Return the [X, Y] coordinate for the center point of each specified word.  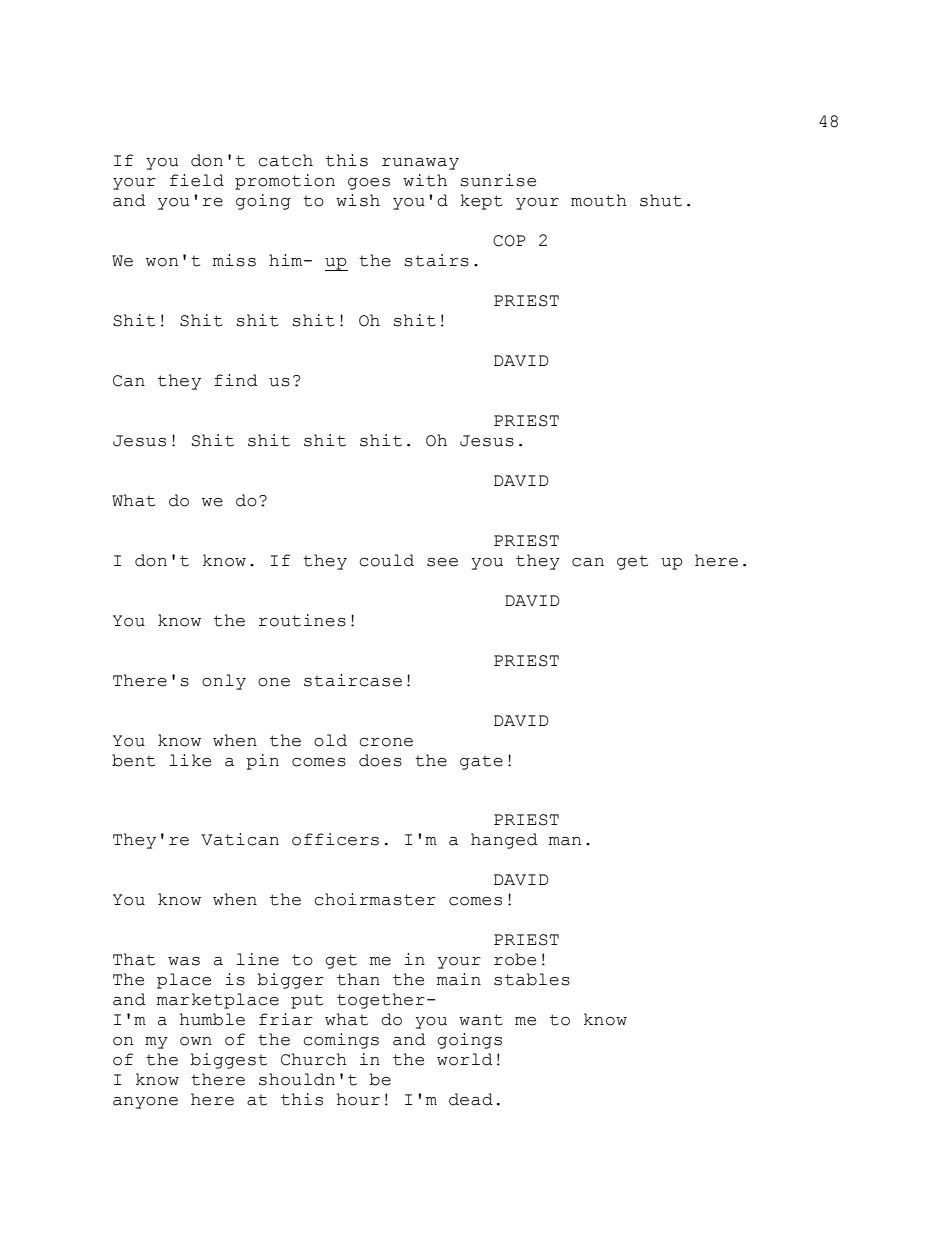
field [197, 180]
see [442, 562]
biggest [228, 1061]
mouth [599, 200]
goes [369, 184]
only [224, 682]
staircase [353, 680]
